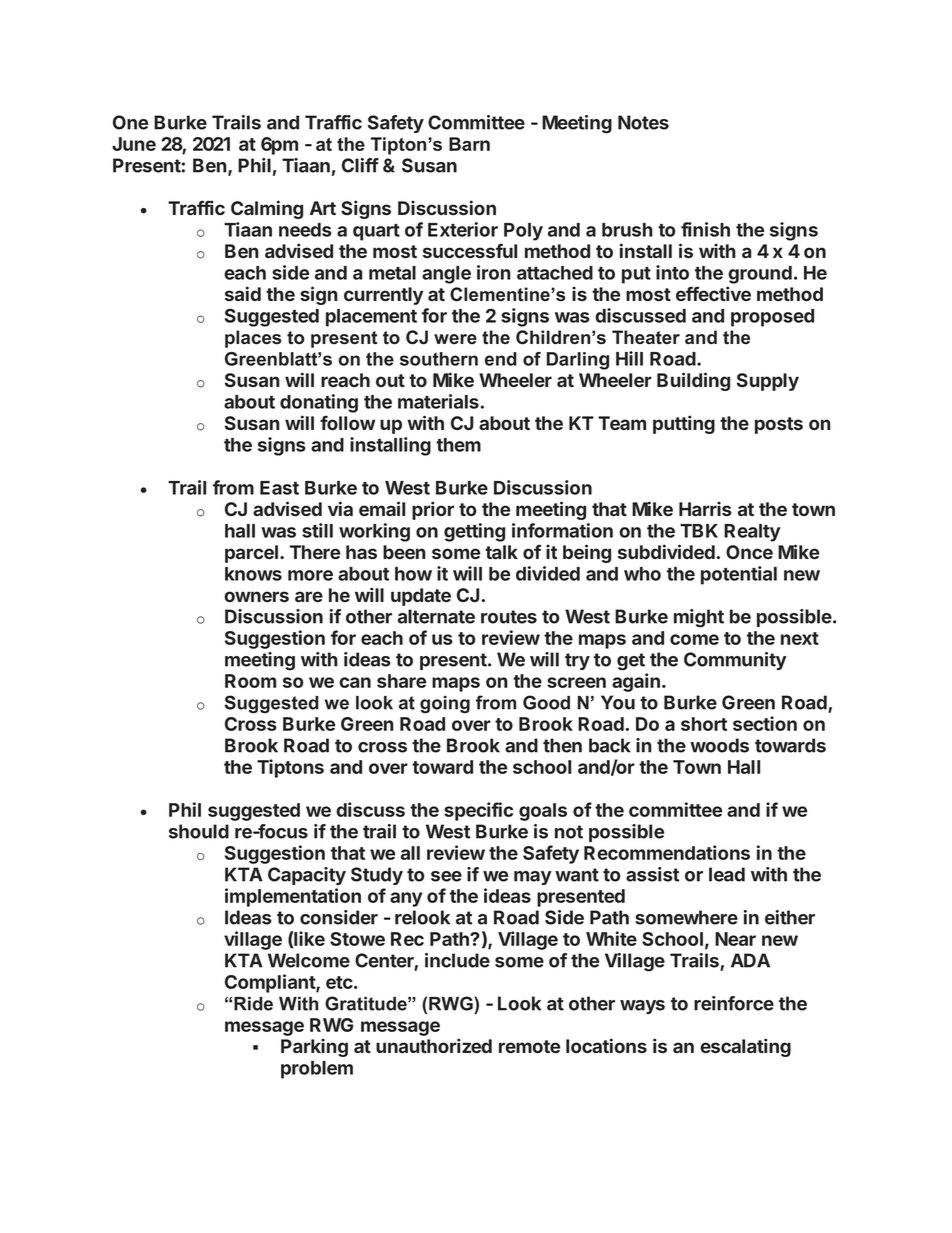  I want to click on Notes, so click(643, 122).
